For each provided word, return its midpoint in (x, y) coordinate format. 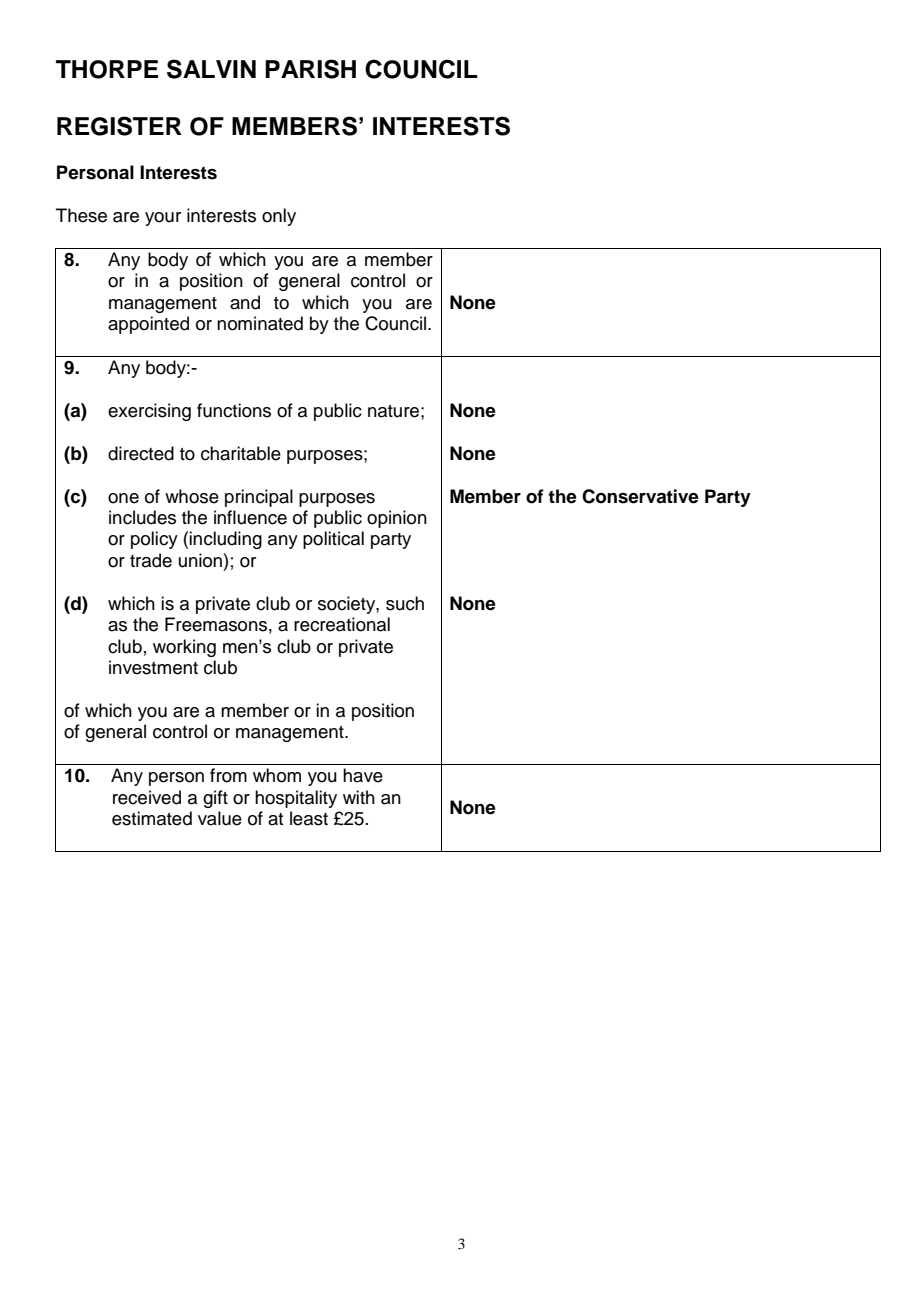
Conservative (640, 496)
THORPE (107, 69)
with (359, 797)
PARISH (310, 69)
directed (141, 453)
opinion (397, 519)
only (279, 217)
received (147, 797)
